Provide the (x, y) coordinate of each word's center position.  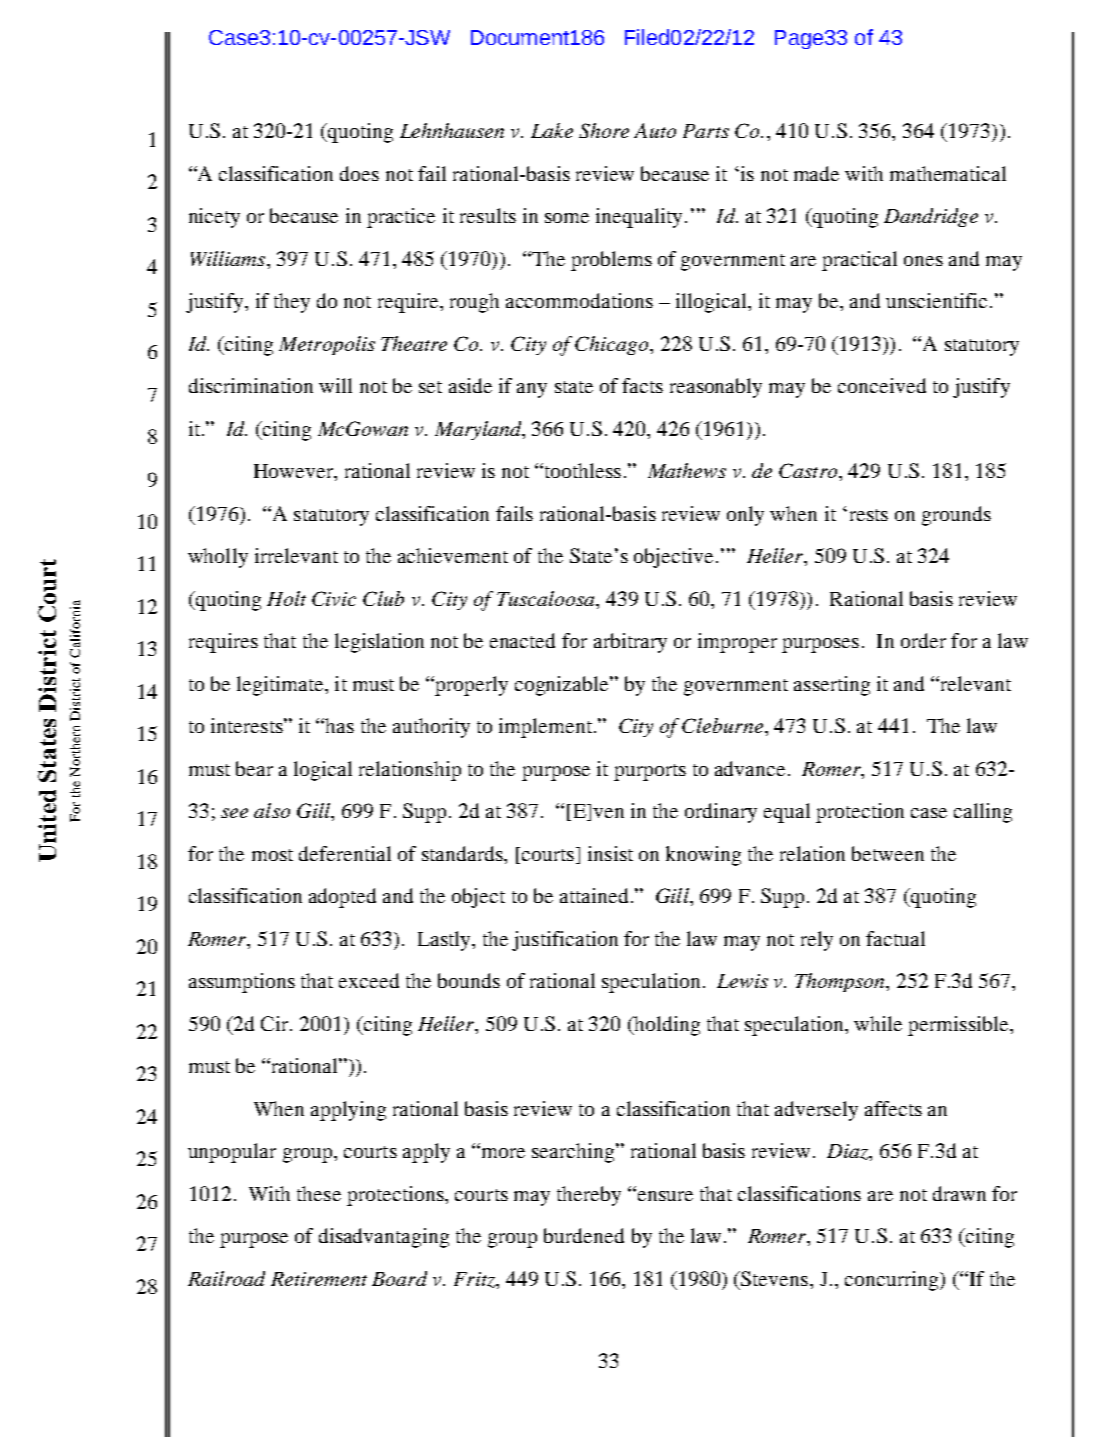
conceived (882, 385)
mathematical (948, 173)
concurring (893, 1281)
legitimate (281, 686)
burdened (584, 1235)
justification (565, 941)
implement (545, 728)
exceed (369, 980)
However (295, 472)
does (359, 173)
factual (895, 938)
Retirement (319, 1279)
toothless (581, 470)
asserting (832, 686)
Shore (604, 130)
